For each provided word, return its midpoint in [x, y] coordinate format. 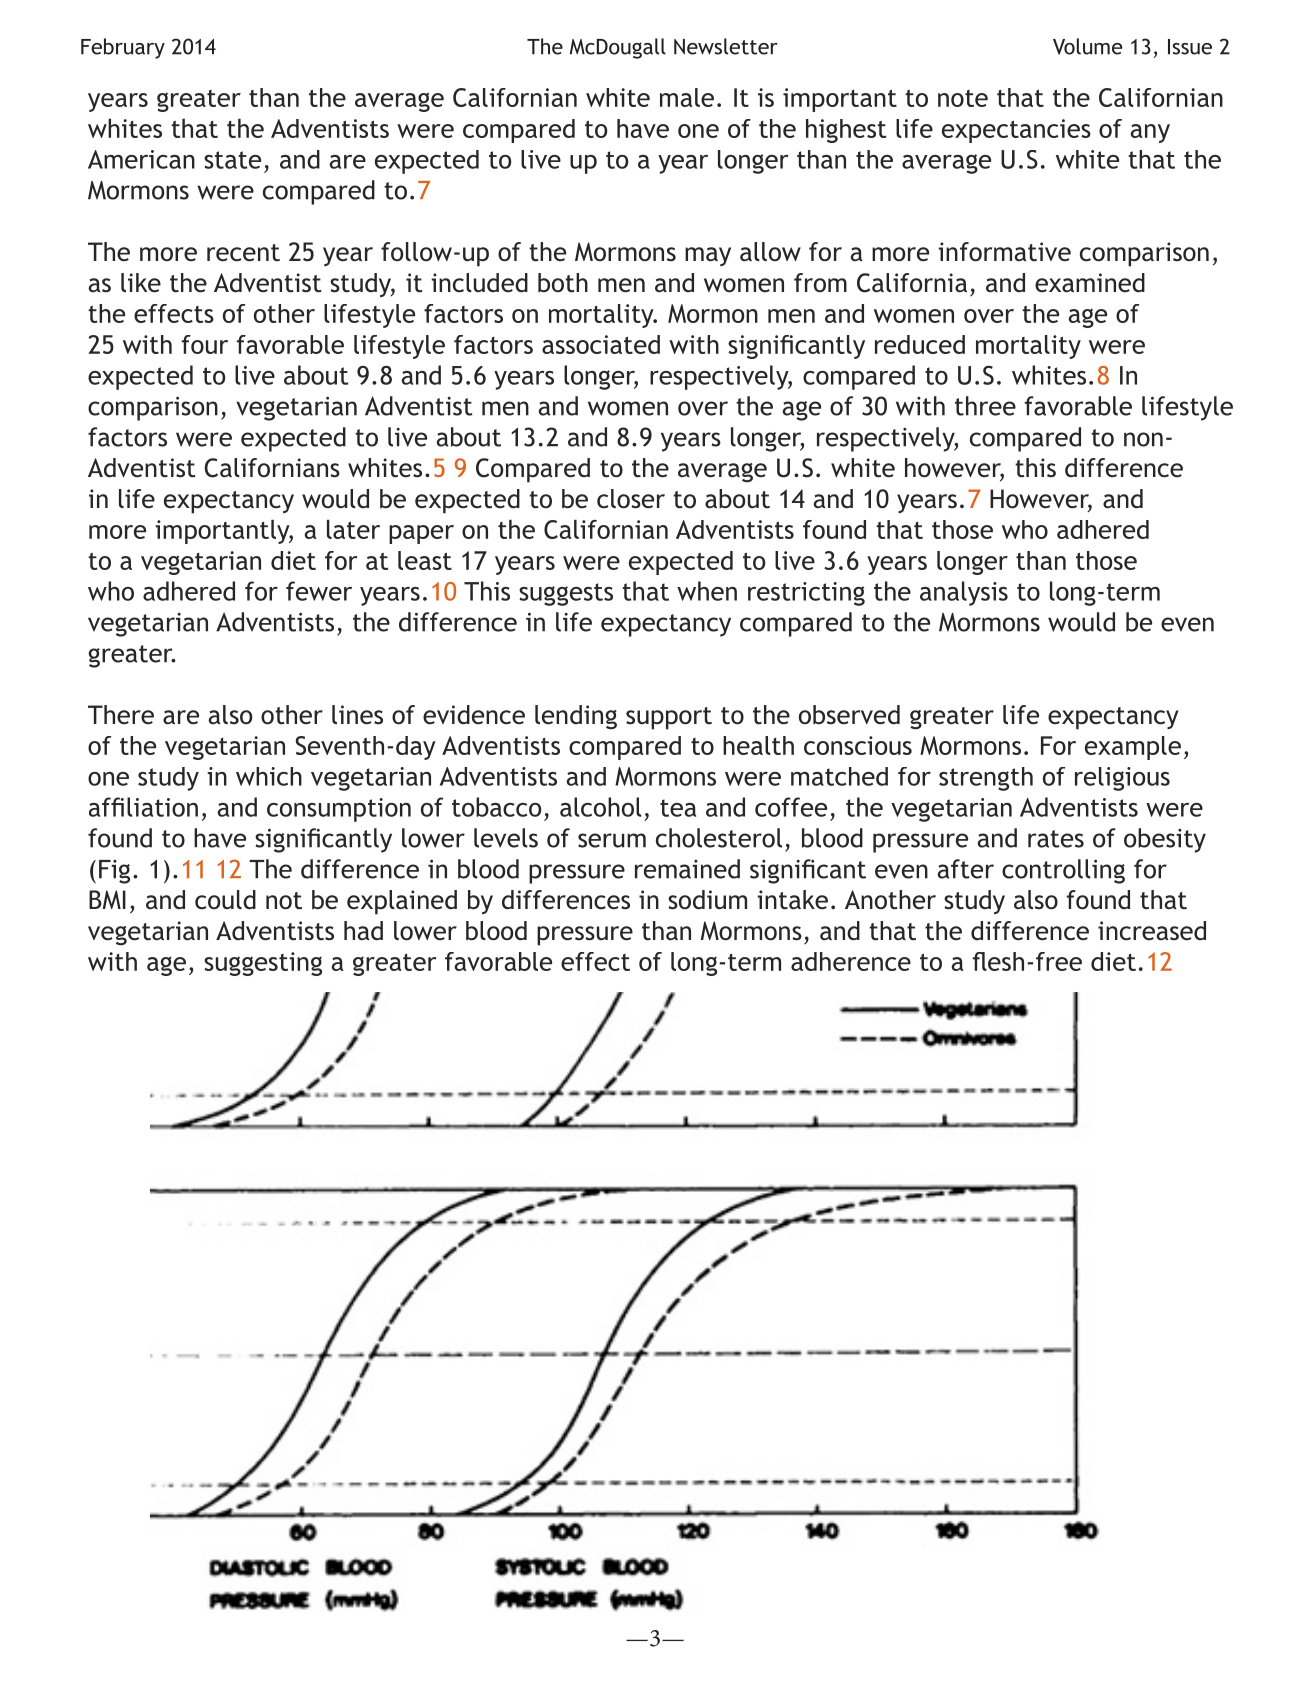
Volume [1088, 46]
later [353, 529]
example [1133, 748]
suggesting [263, 964]
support [669, 718]
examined [1090, 283]
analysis [964, 593]
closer [631, 499]
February [123, 48]
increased [1152, 931]
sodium [707, 900]
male [687, 97]
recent [243, 253]
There [121, 714]
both [563, 283]
